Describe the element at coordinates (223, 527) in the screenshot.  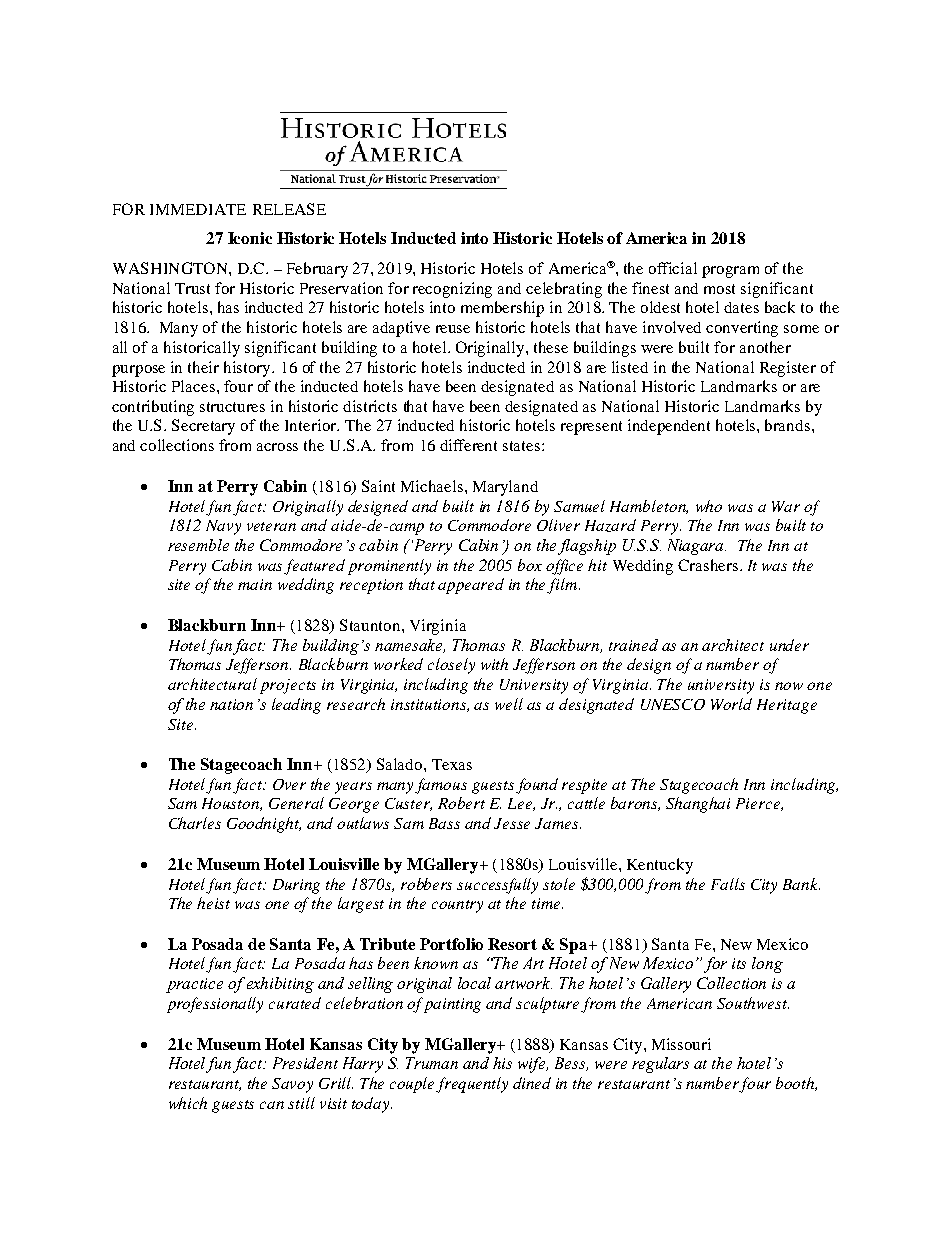
I see `Navy` at that location.
